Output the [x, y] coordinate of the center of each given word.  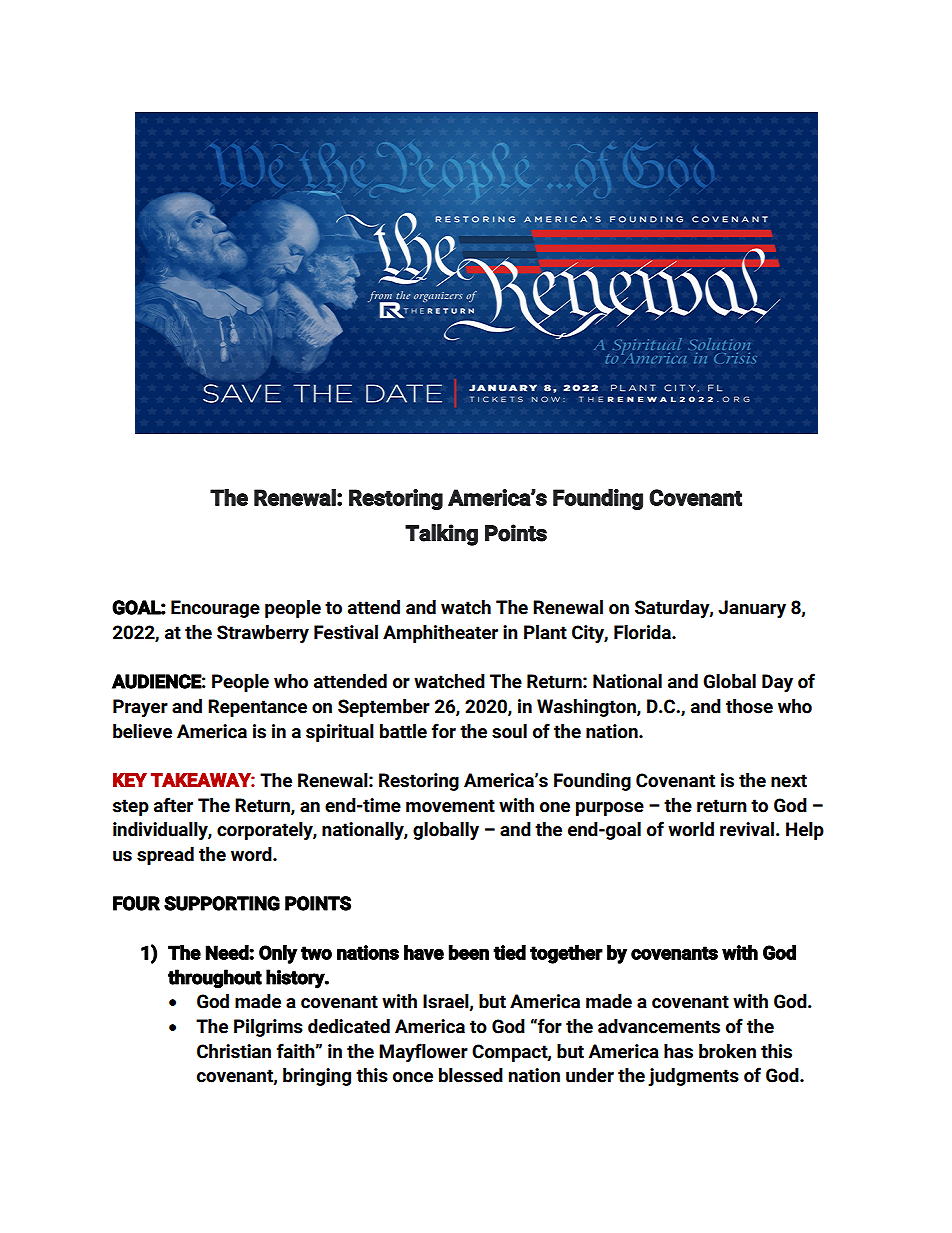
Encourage [215, 609]
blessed [471, 1075]
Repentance [257, 708]
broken [727, 1051]
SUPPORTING [222, 903]
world [691, 829]
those [749, 706]
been [469, 952]
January [752, 609]
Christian [234, 1051]
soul [509, 731]
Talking [441, 535]
